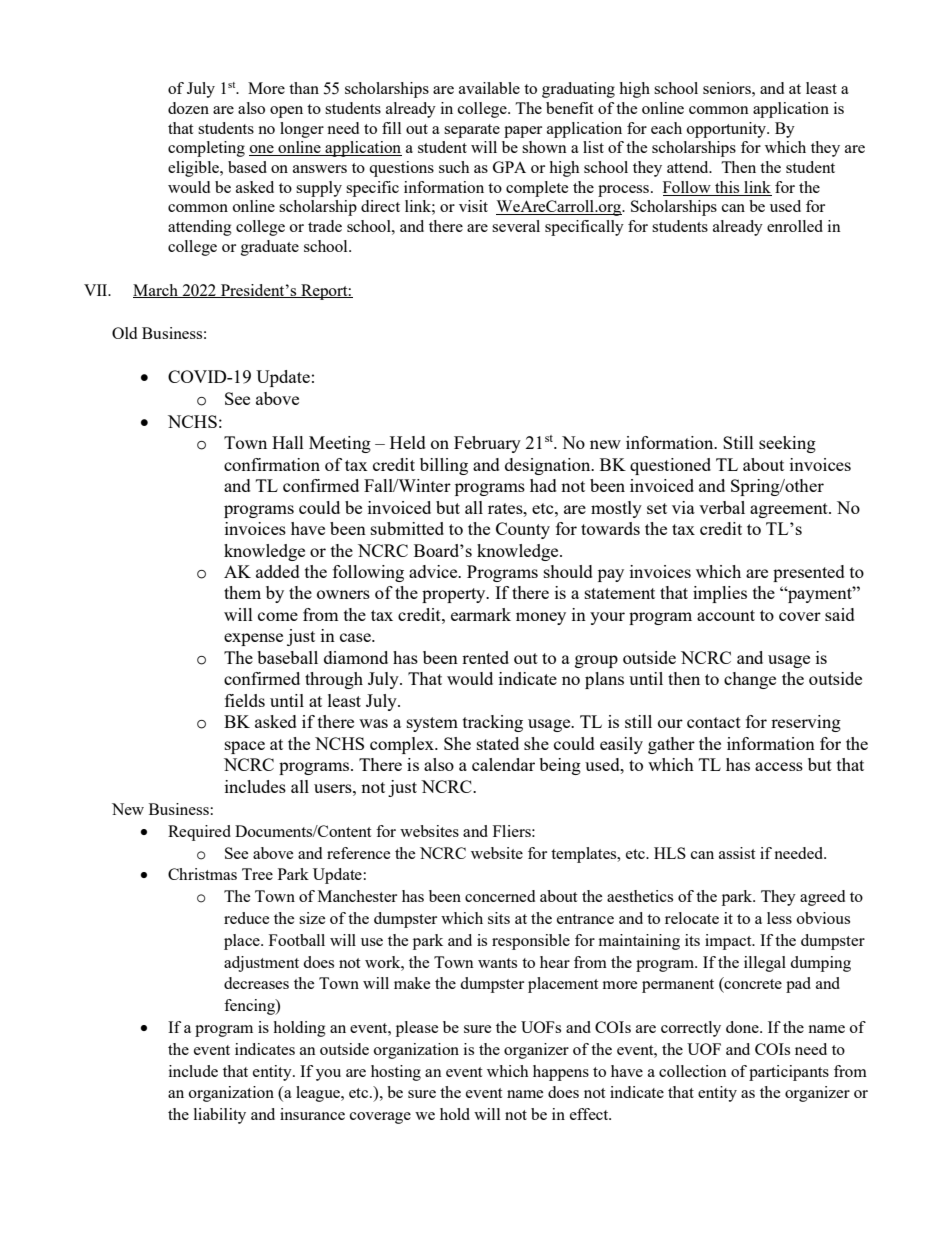 The width and height of the screenshot is (952, 1233). I want to click on opportunity, so click(727, 130).
